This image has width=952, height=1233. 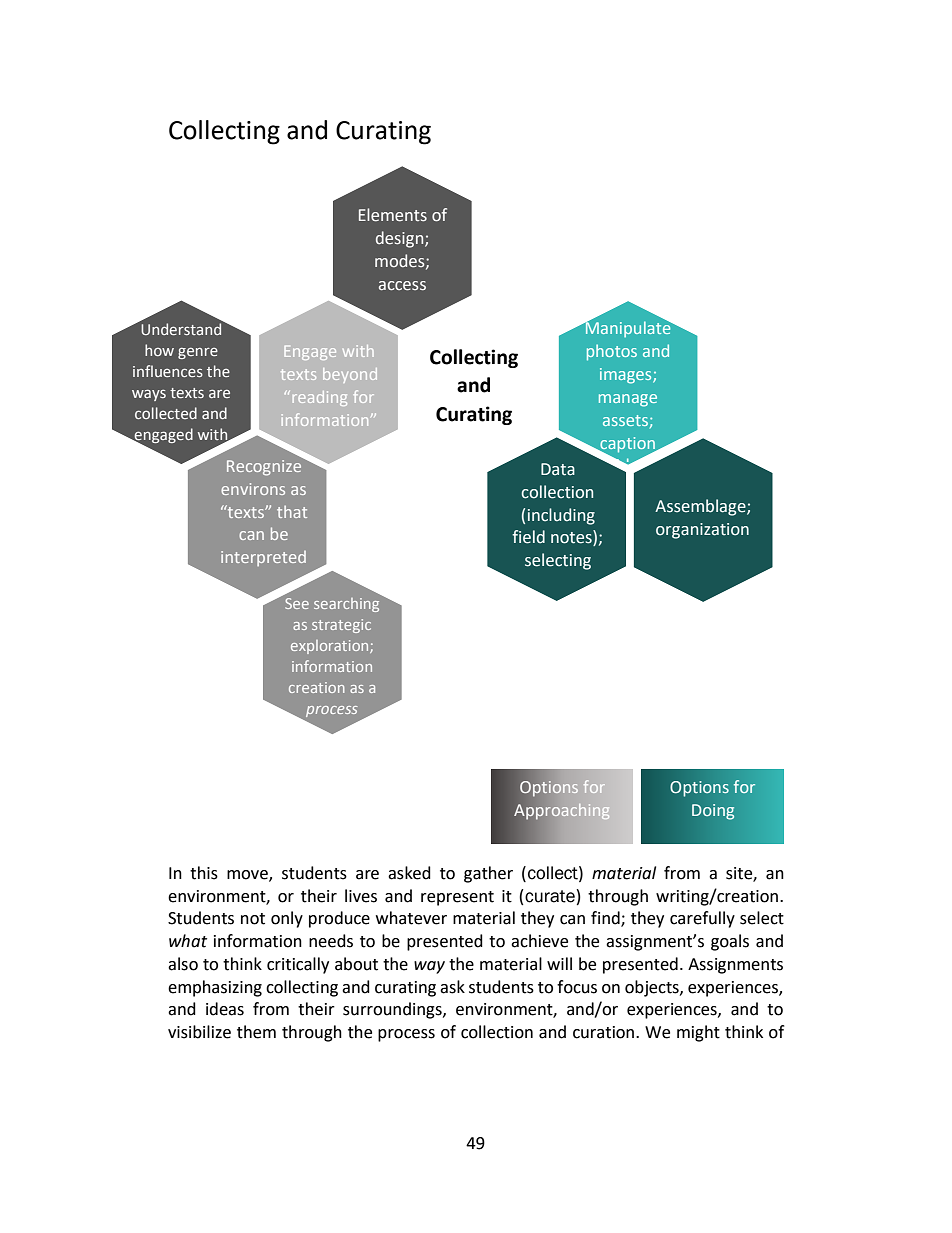 What do you see at coordinates (204, 873) in the image?
I see `this` at bounding box center [204, 873].
